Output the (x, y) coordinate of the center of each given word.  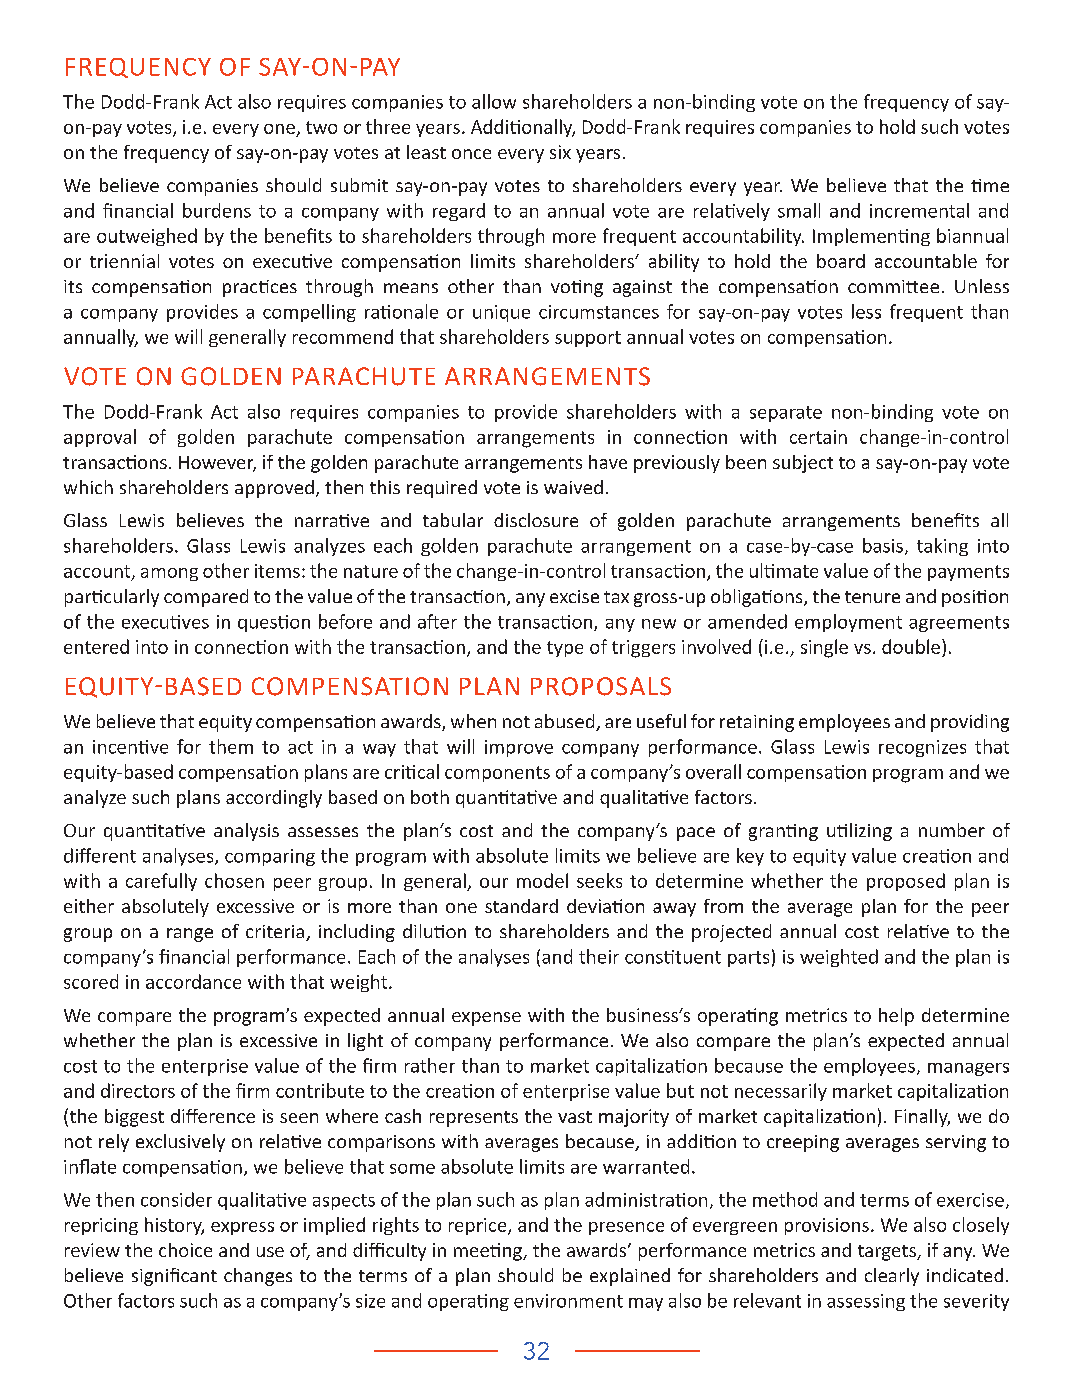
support (588, 339)
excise (574, 596)
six (560, 152)
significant (174, 1277)
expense (486, 1019)
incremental (919, 210)
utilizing (859, 832)
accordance (193, 981)
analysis (246, 832)
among (169, 574)
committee (893, 286)
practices (260, 288)
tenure (872, 597)
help (896, 1017)
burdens (217, 210)
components (497, 774)
